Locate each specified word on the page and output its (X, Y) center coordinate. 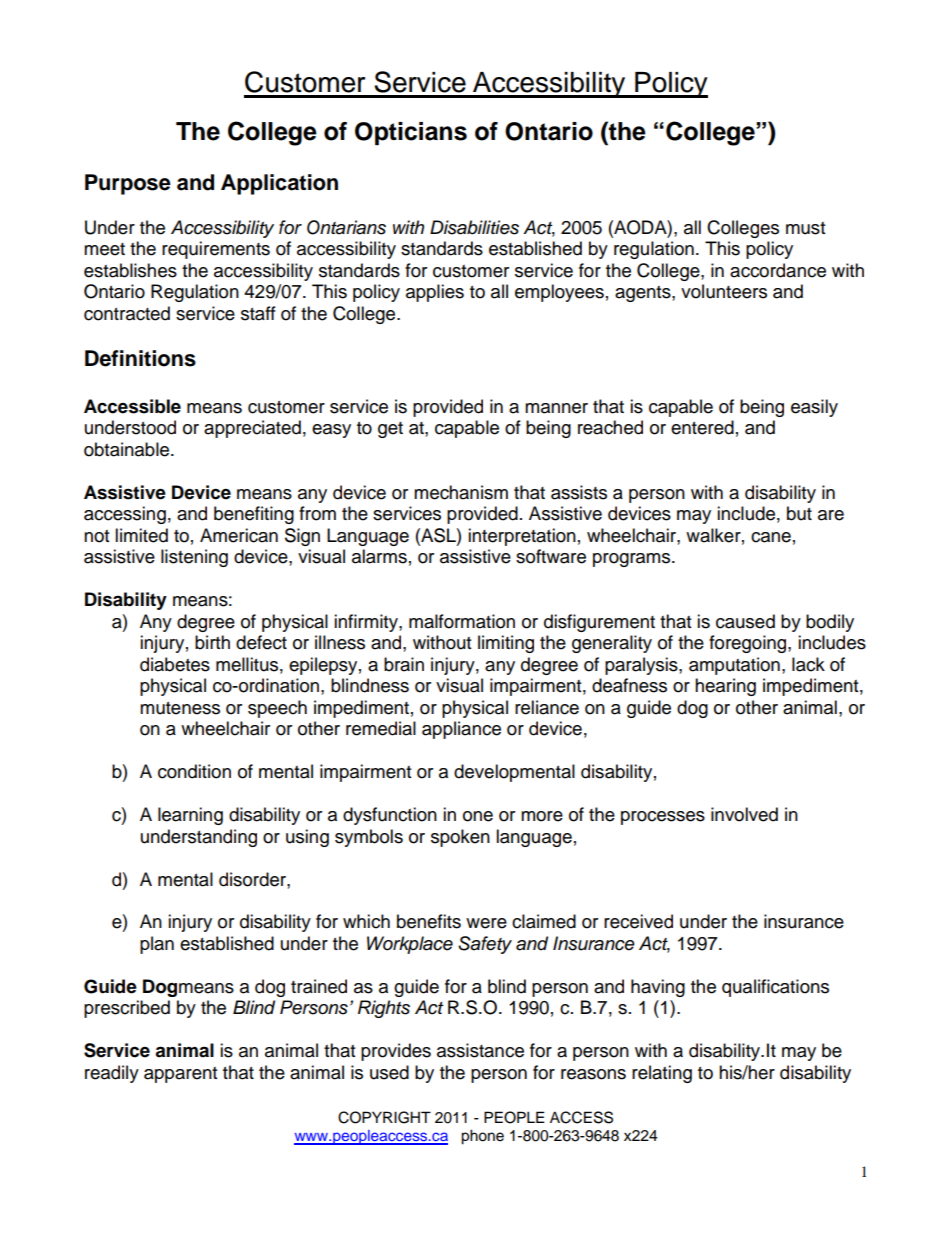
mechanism (461, 492)
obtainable (128, 449)
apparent (180, 1075)
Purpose (128, 184)
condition (194, 771)
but (799, 513)
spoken (460, 838)
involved (744, 814)
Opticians (411, 133)
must (805, 228)
